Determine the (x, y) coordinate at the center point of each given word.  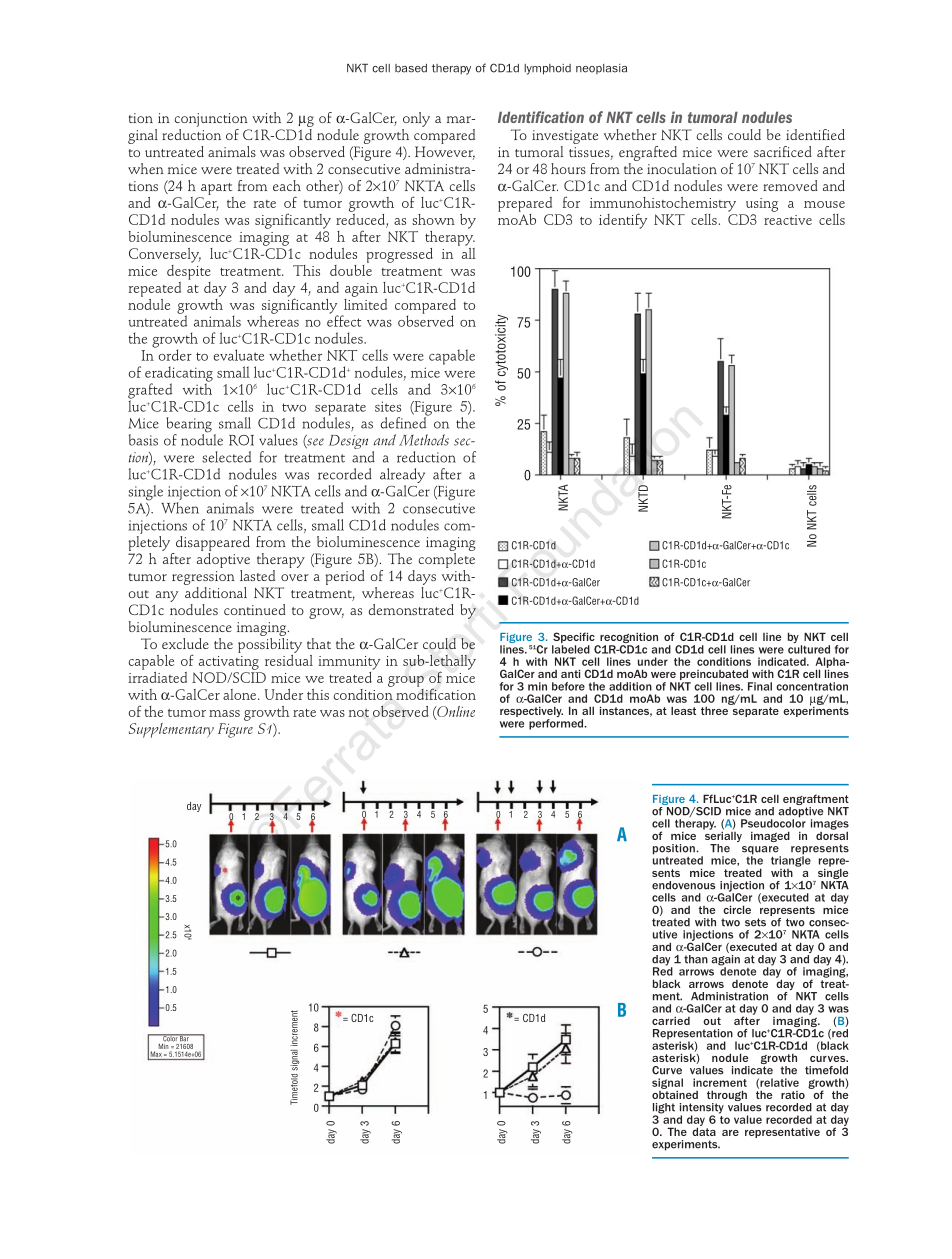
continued (255, 609)
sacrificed (783, 151)
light (664, 1109)
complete (447, 562)
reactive (788, 220)
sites (388, 406)
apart (216, 189)
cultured (809, 649)
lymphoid (547, 69)
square (761, 851)
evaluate (238, 355)
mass (224, 713)
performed (557, 724)
